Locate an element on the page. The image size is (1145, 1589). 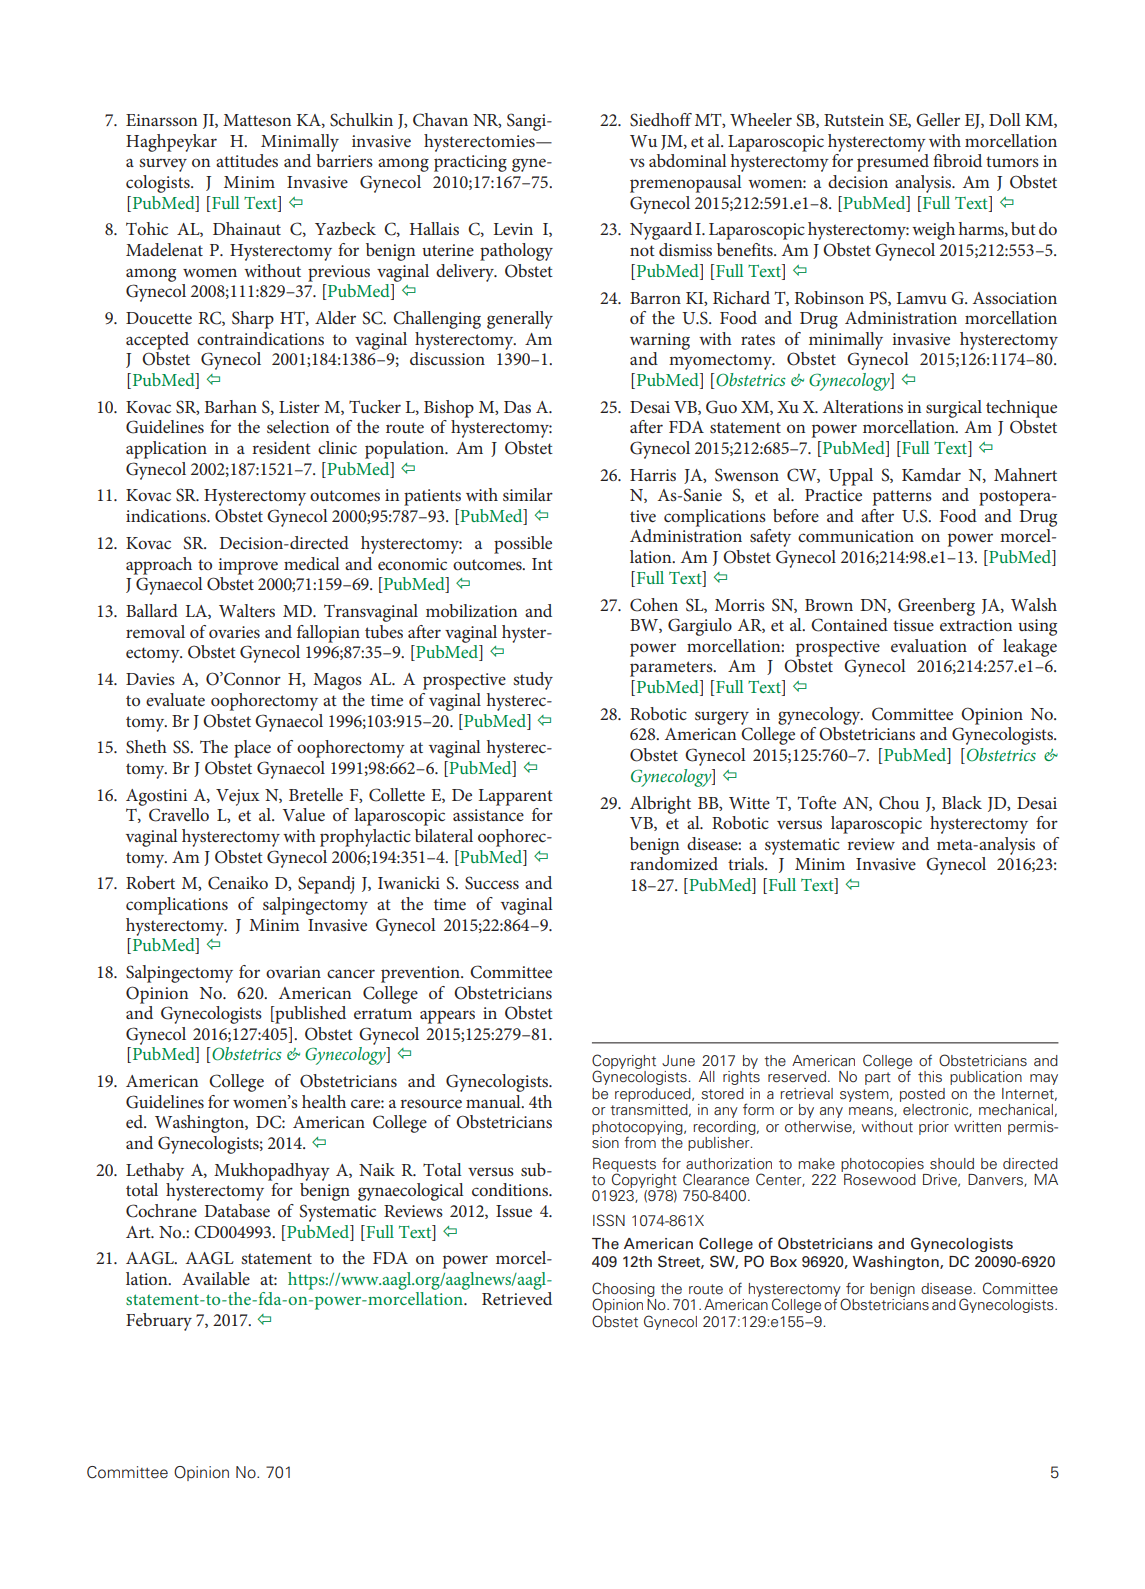
this is located at coordinates (930, 1077).
